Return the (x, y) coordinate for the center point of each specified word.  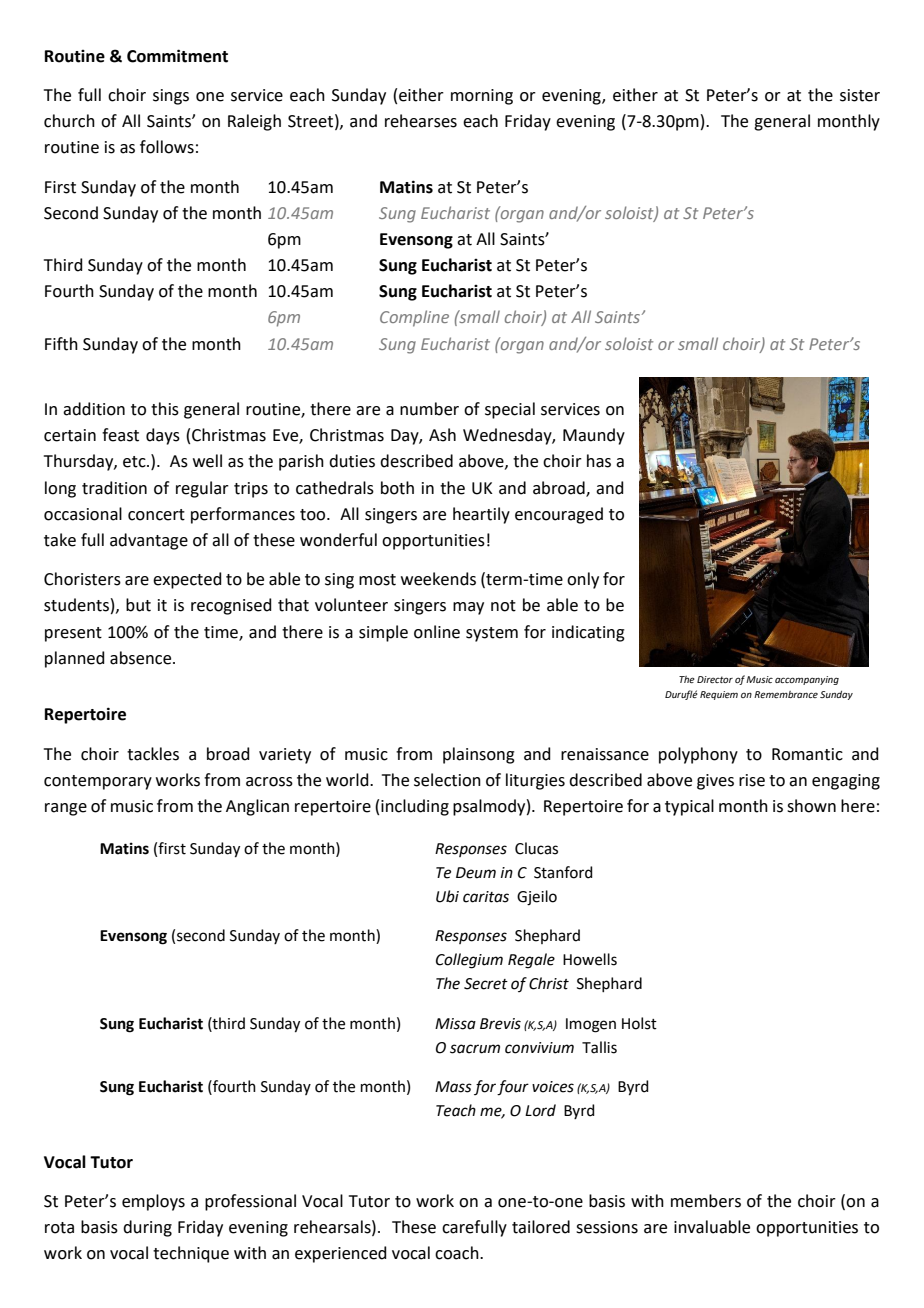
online (437, 632)
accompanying (807, 680)
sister (860, 95)
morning (482, 97)
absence (142, 658)
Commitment (177, 56)
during (147, 1228)
